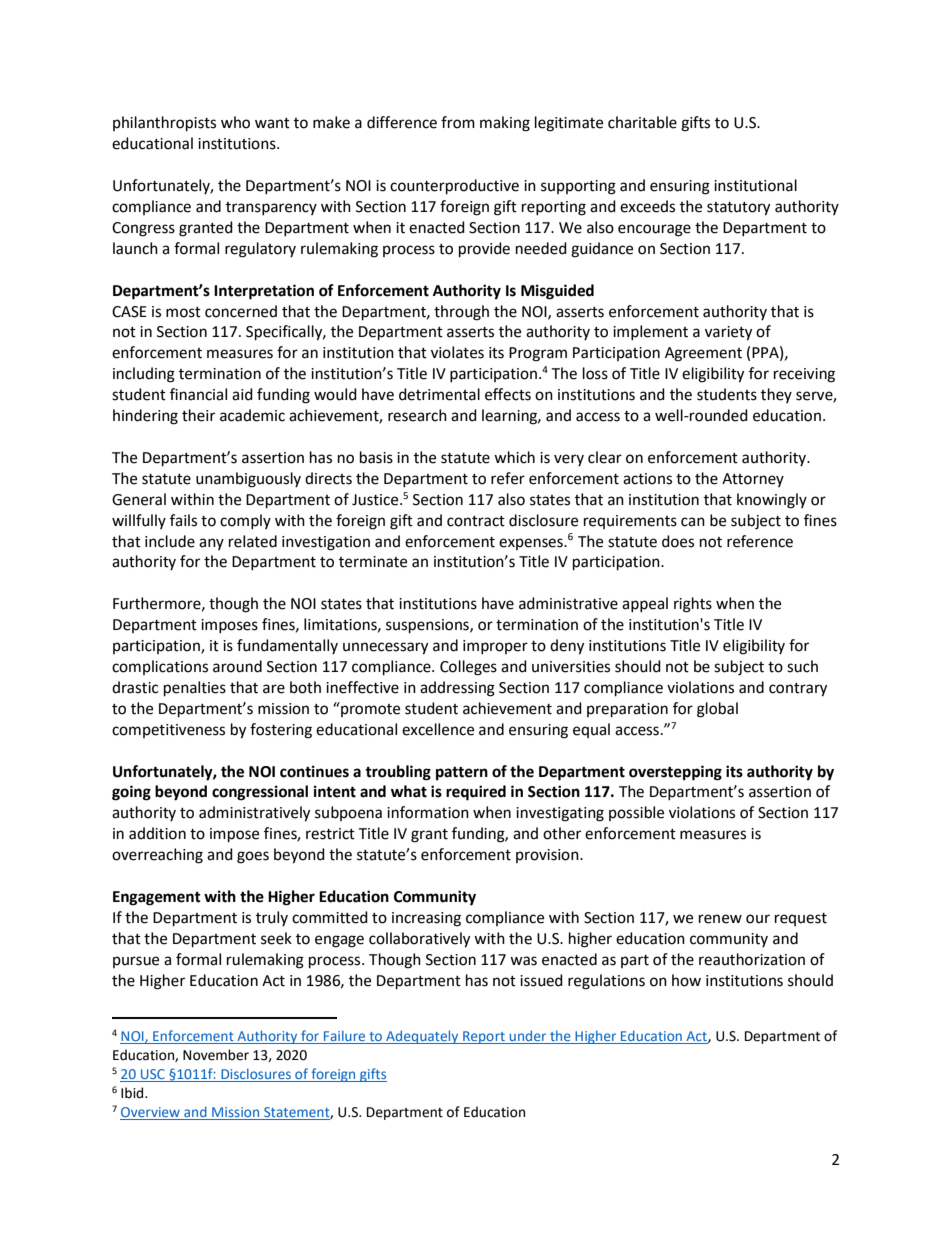 The height and width of the screenshot is (1233, 952). Describe the element at coordinates (237, 666) in the screenshot. I see `around` at that location.
